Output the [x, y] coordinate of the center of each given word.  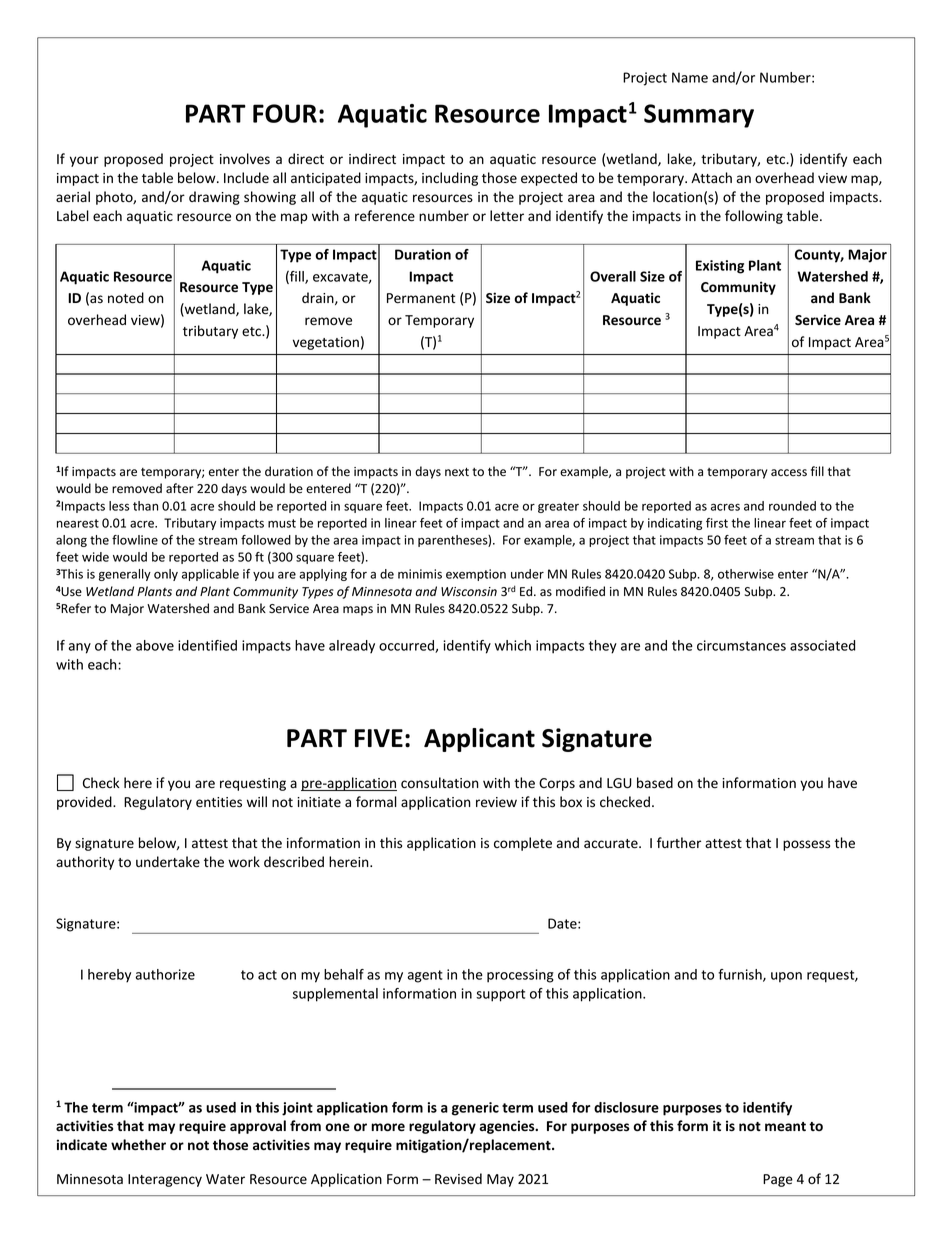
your [84, 161]
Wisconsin [469, 592]
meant [785, 1126]
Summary [699, 116]
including [450, 179]
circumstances [741, 645]
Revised [458, 1179]
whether [138, 1145]
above [155, 645]
